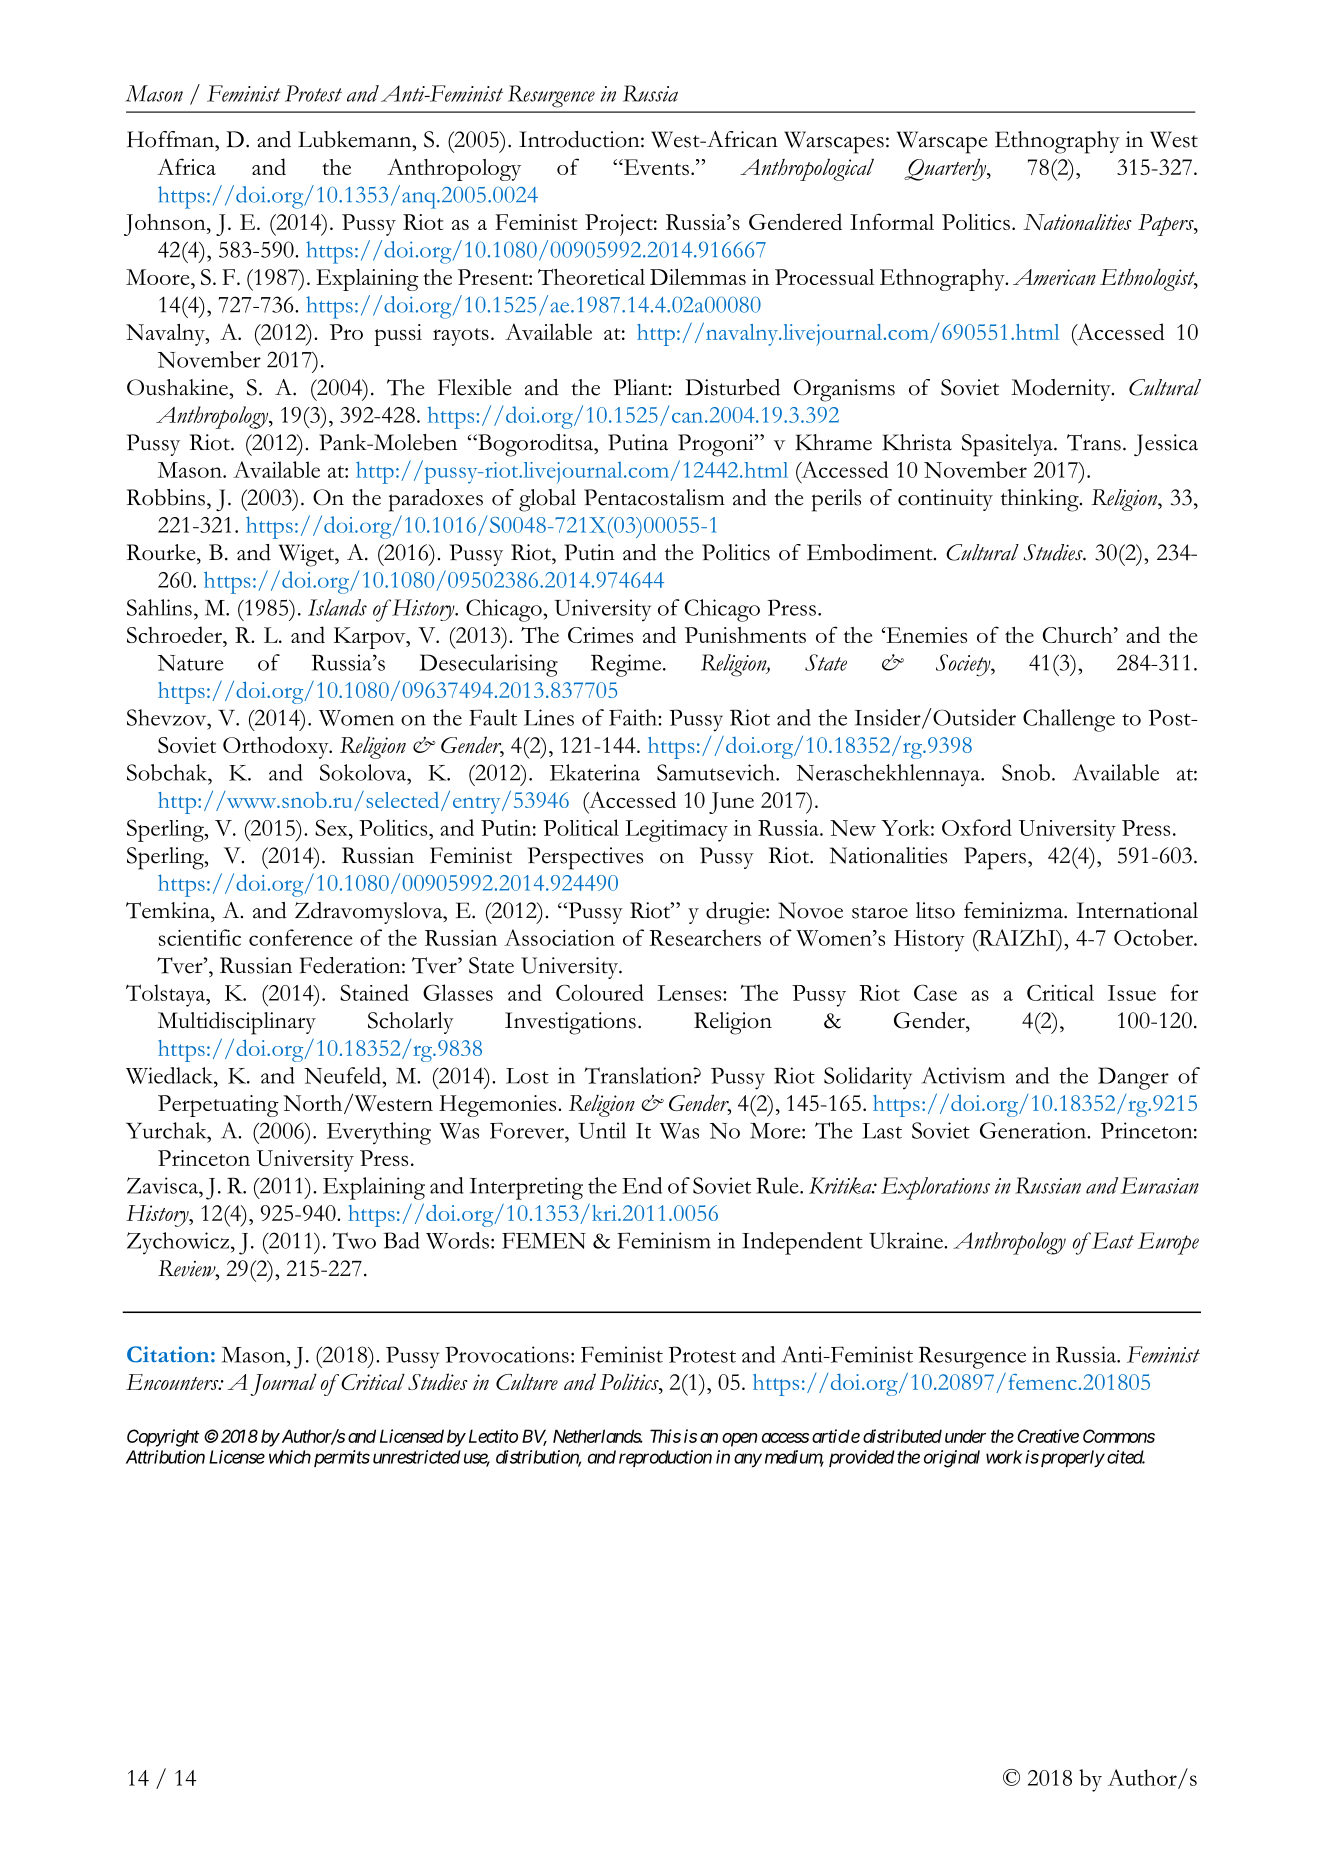 The image size is (1324, 1872). I want to click on Hoffman, so click(171, 139).
